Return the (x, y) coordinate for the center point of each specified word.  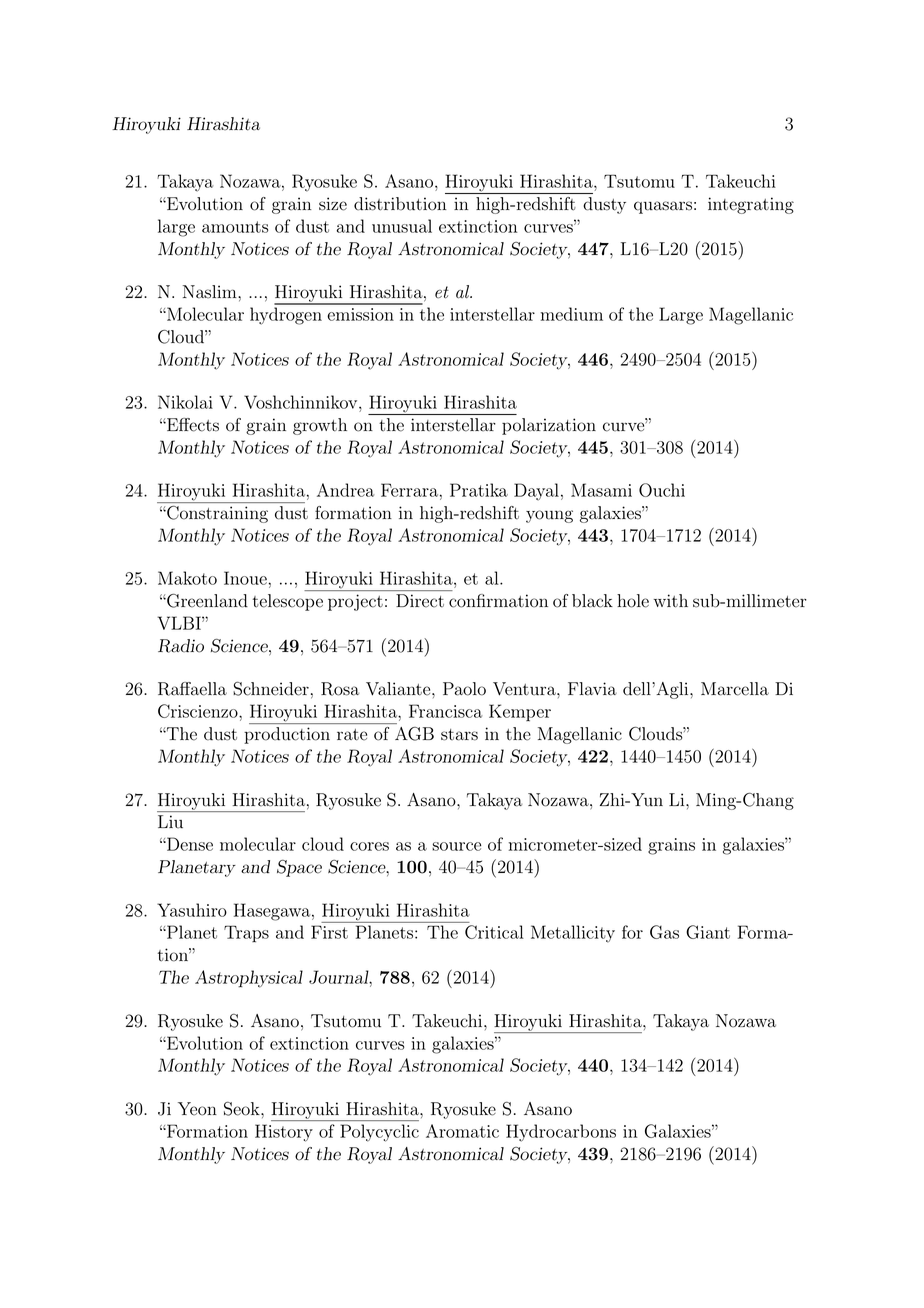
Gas (664, 932)
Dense (189, 844)
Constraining (216, 514)
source (456, 846)
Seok (243, 1109)
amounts (235, 227)
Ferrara (409, 490)
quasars (663, 207)
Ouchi (662, 490)
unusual (402, 226)
